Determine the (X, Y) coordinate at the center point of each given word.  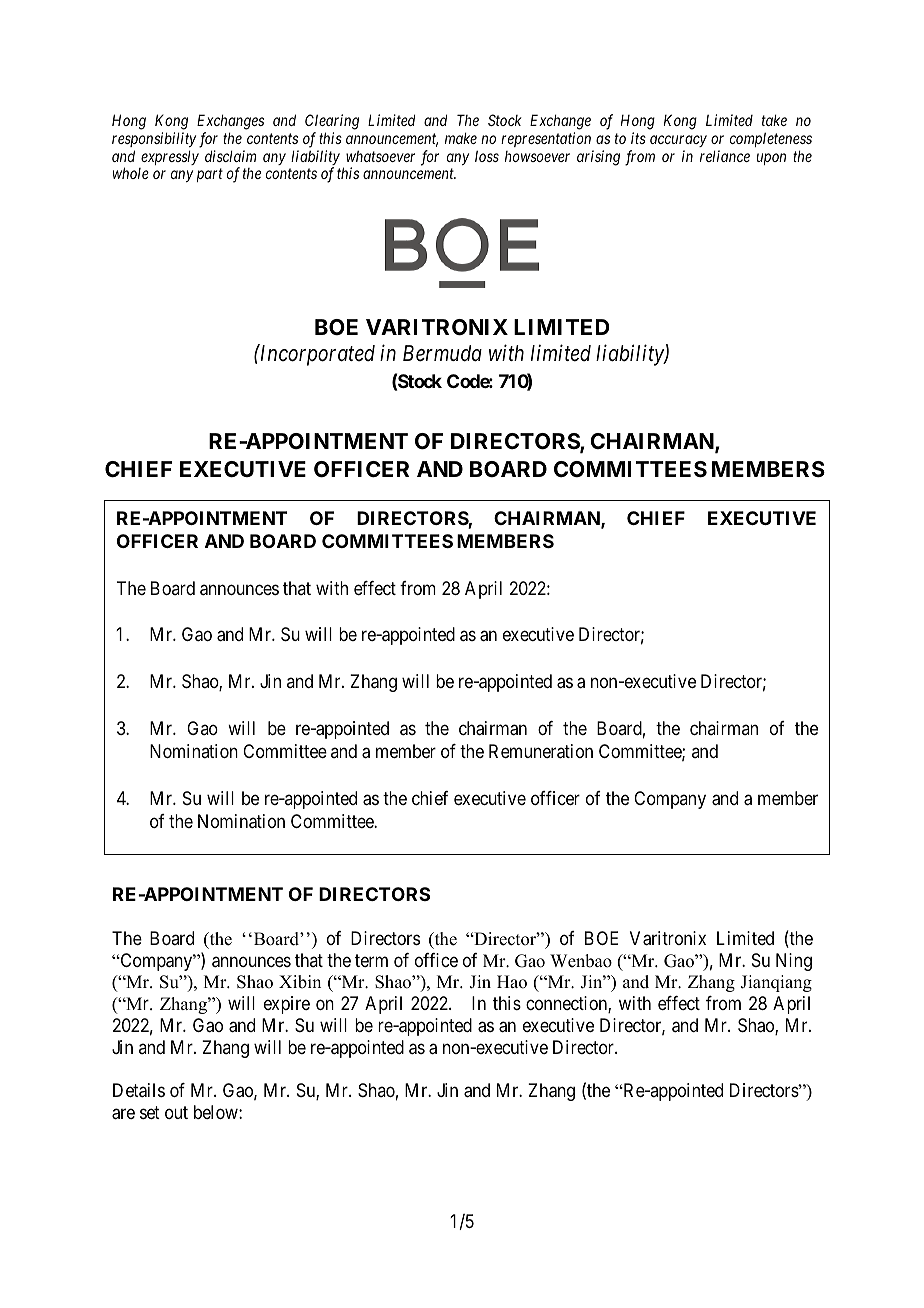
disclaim (230, 156)
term (371, 960)
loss (487, 156)
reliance (725, 156)
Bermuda (442, 353)
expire (287, 1005)
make (461, 138)
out (176, 1112)
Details (139, 1090)
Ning (794, 962)
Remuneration (541, 751)
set (150, 1112)
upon (771, 159)
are (123, 1114)
